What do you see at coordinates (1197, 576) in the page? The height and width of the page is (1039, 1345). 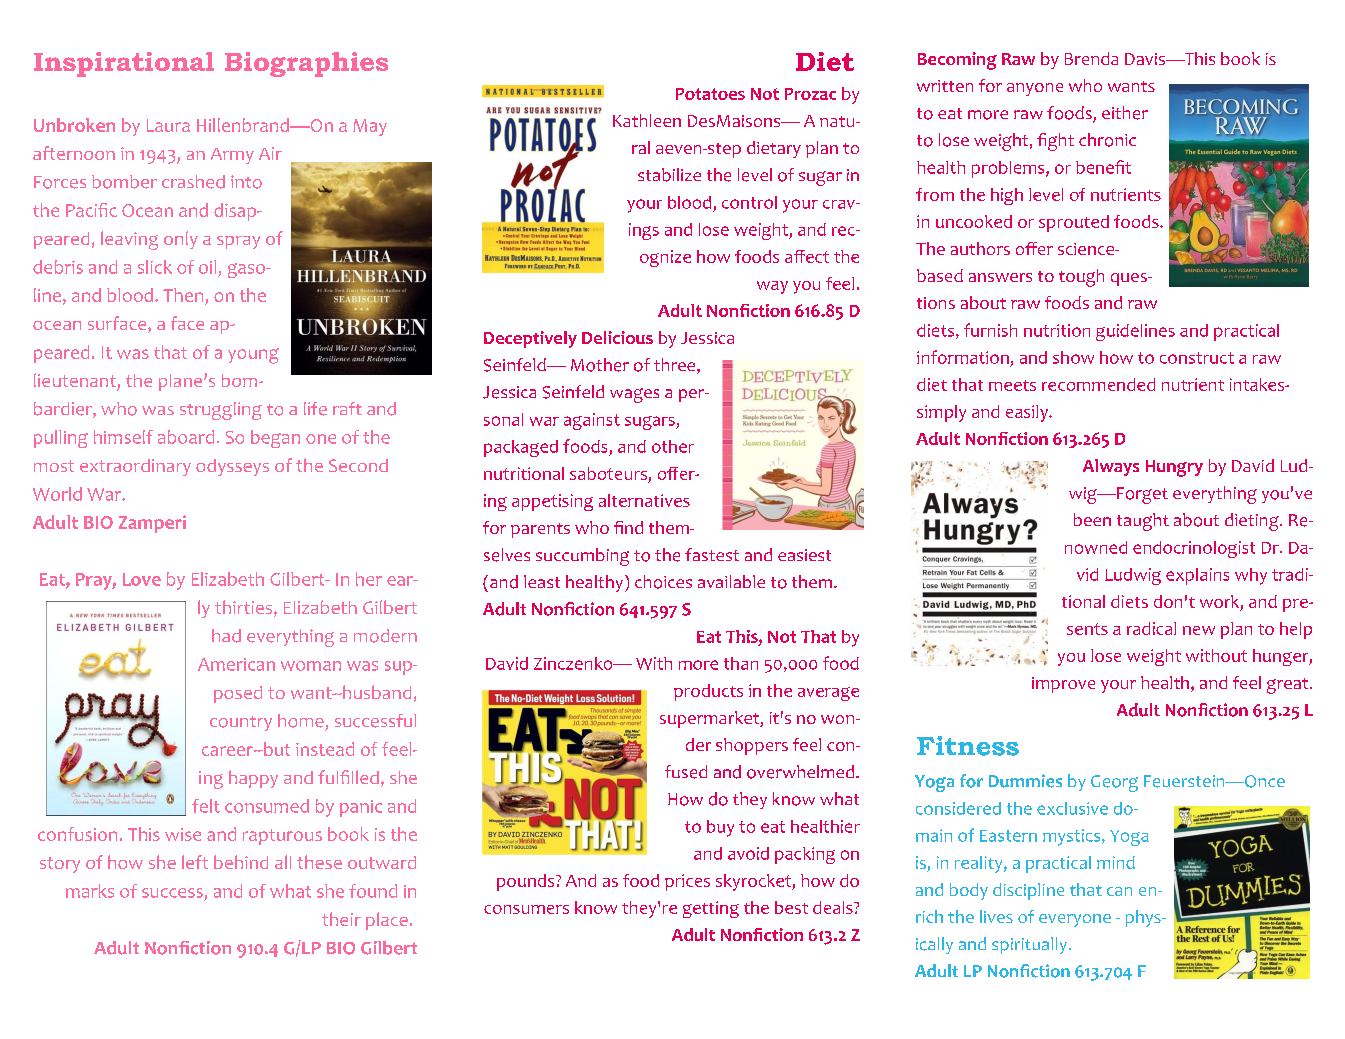 I see `explains` at bounding box center [1197, 576].
